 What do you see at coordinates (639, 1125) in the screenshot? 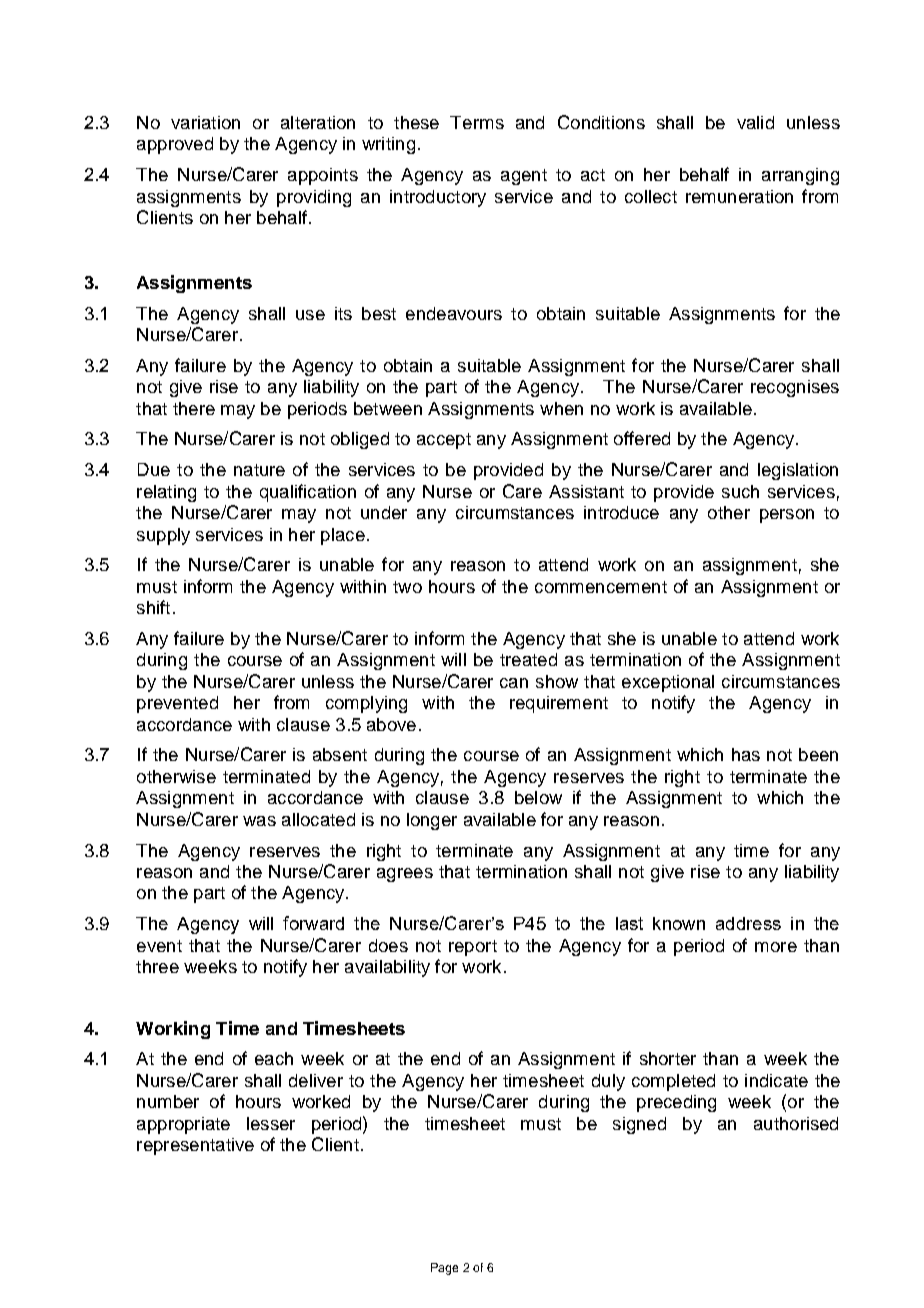
I see `signed` at bounding box center [639, 1125].
